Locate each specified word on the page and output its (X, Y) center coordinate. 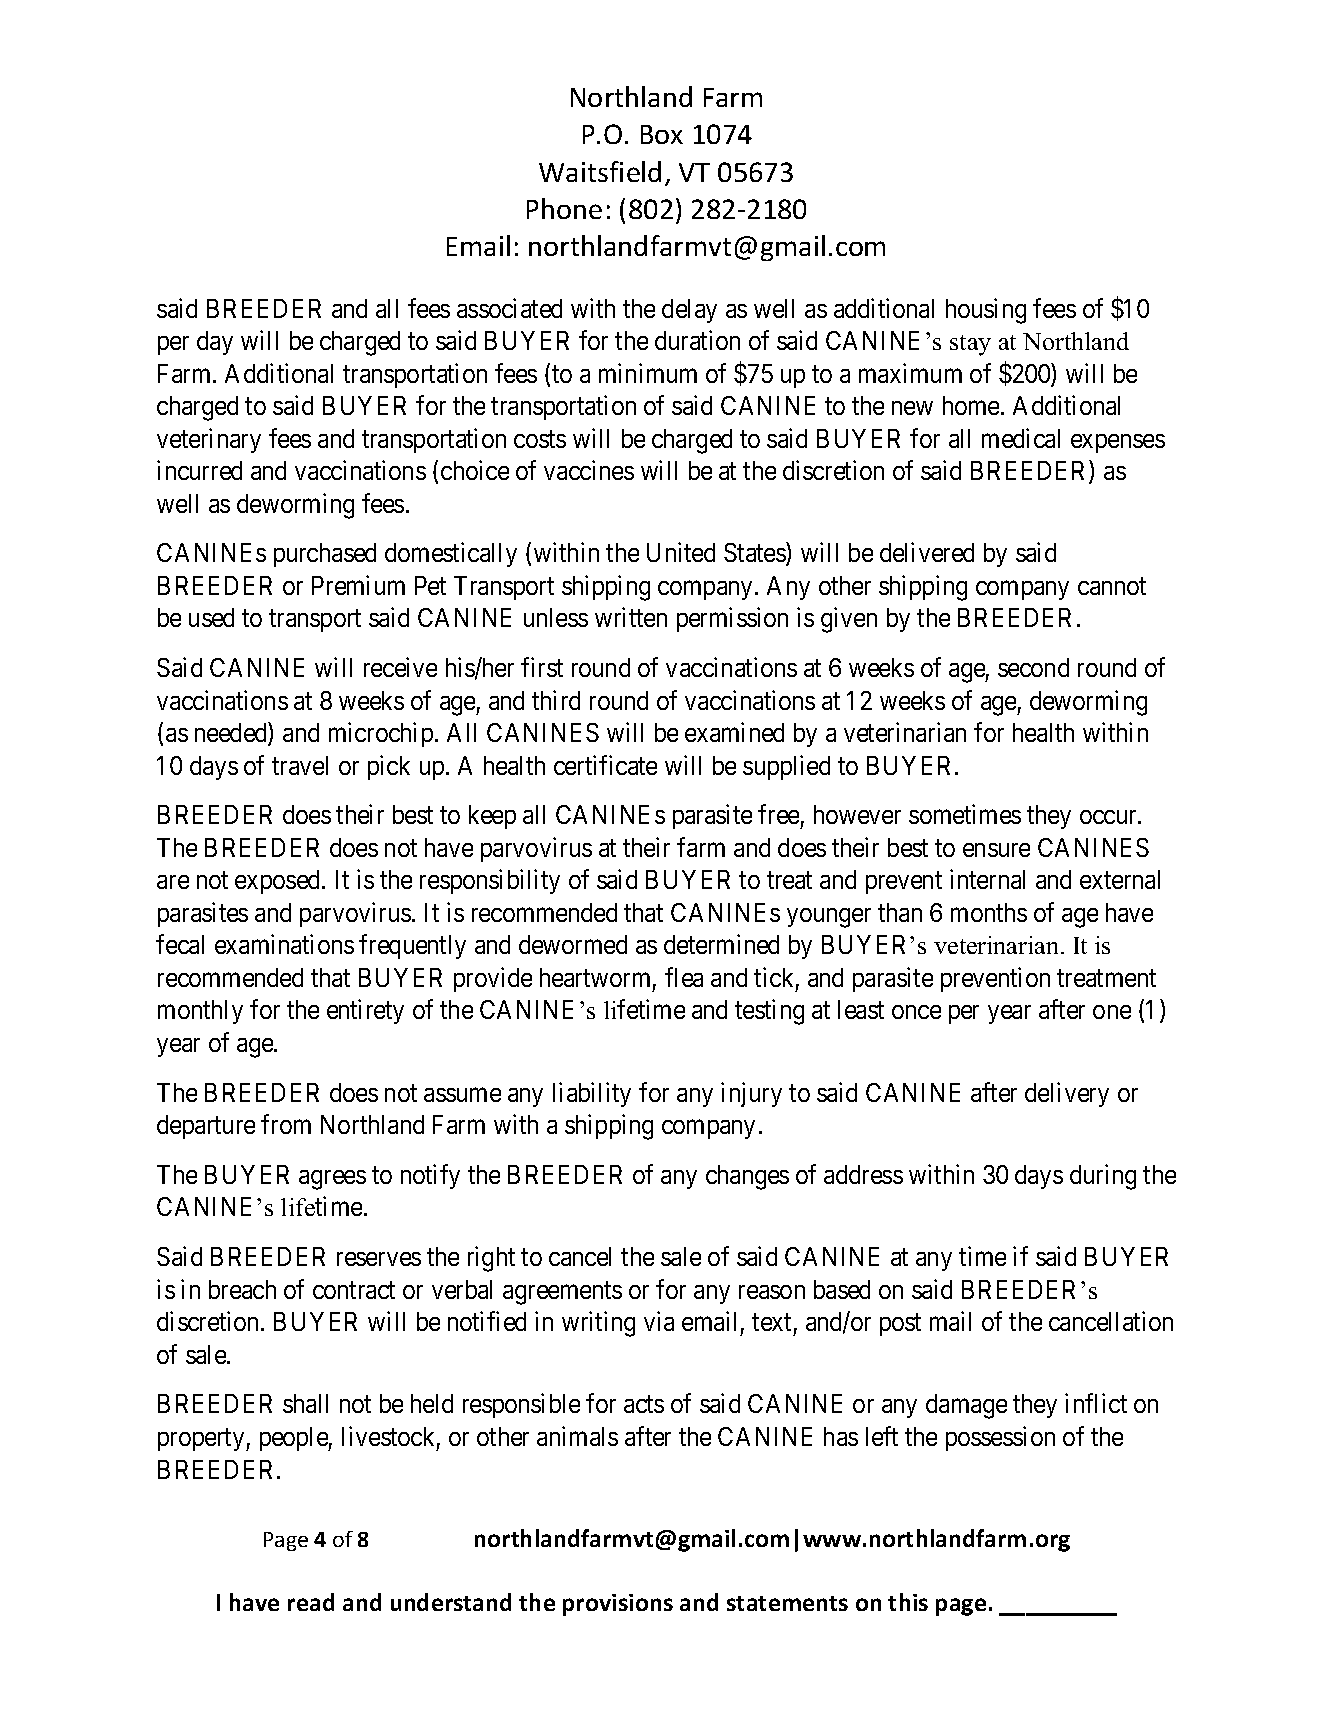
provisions (618, 1605)
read (311, 1602)
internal (987, 879)
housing (986, 311)
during (1103, 1177)
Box (662, 134)
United (681, 552)
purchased (325, 555)
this (908, 1602)
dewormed (573, 944)
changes (747, 1177)
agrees (332, 1180)
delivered (927, 552)
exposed (279, 882)
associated (509, 308)
